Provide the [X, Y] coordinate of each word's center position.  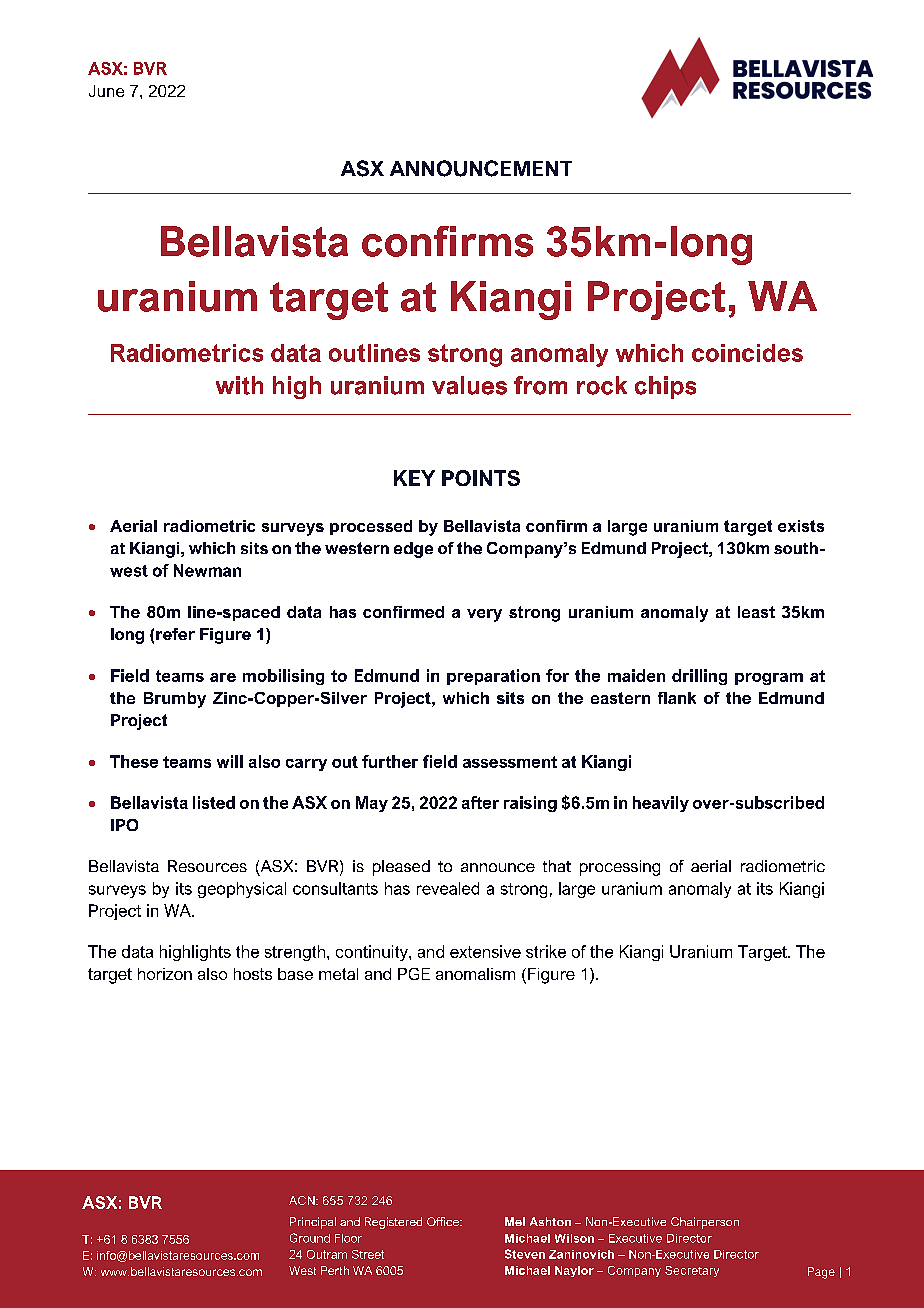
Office [444, 1221]
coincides [747, 353]
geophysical [242, 890]
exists [801, 526]
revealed [448, 888]
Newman [207, 570]
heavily [661, 804]
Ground [310, 1238]
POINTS [481, 478]
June [106, 91]
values [469, 385]
